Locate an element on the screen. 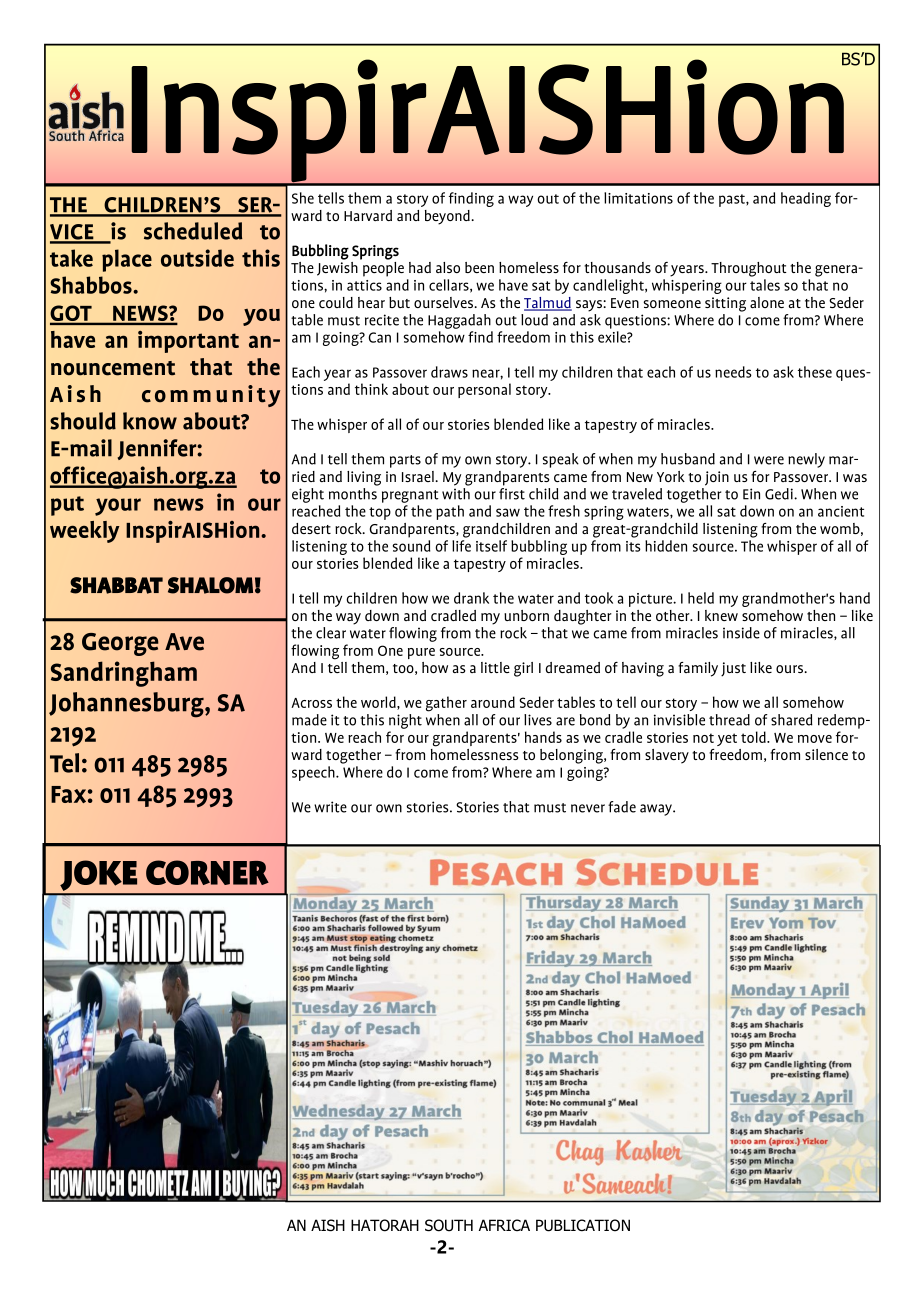 Image resolution: width=924 pixels, height=1308 pixels. personal is located at coordinates (484, 390).
